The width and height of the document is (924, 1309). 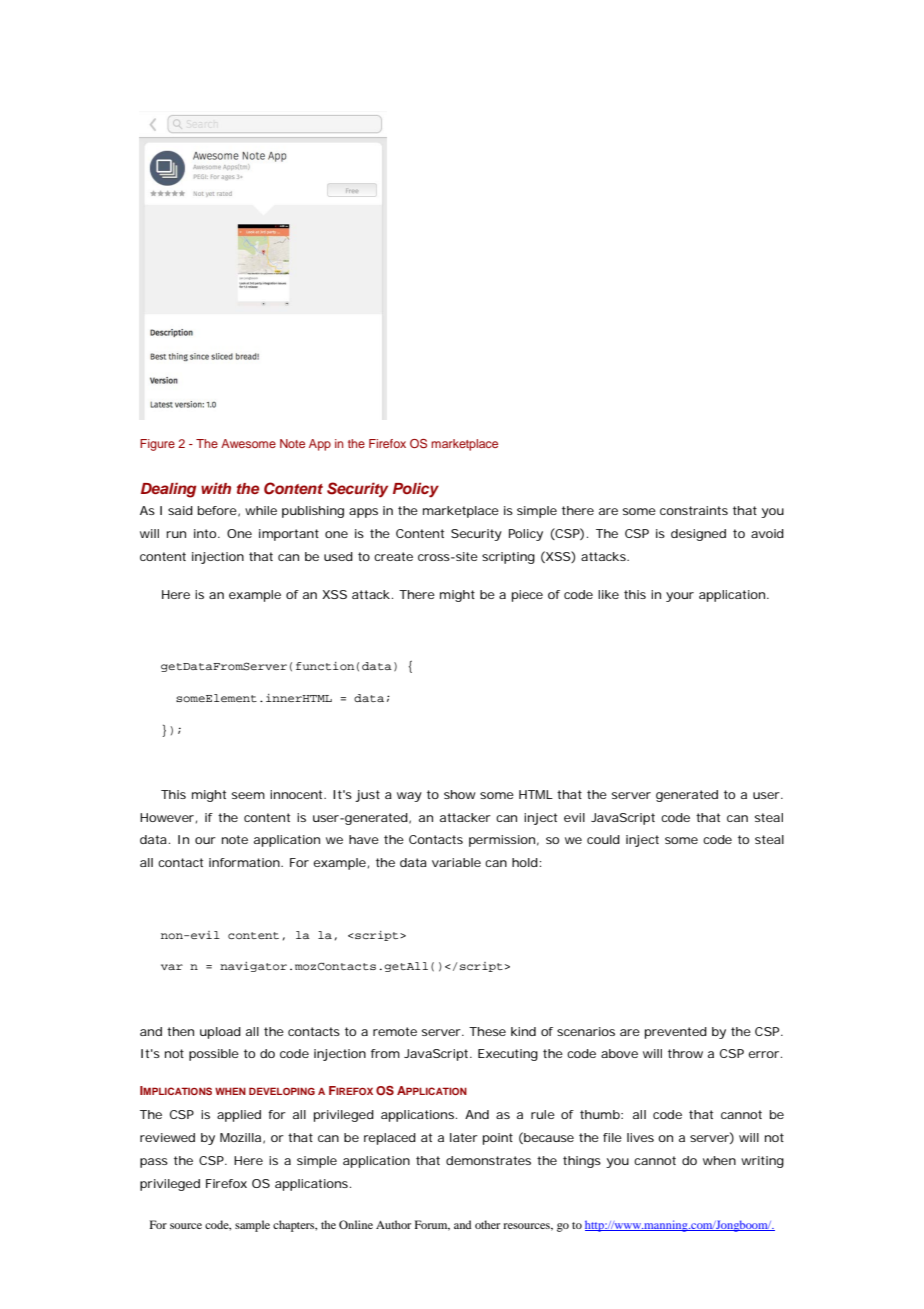 What do you see at coordinates (603, 839) in the document?
I see `could` at bounding box center [603, 839].
